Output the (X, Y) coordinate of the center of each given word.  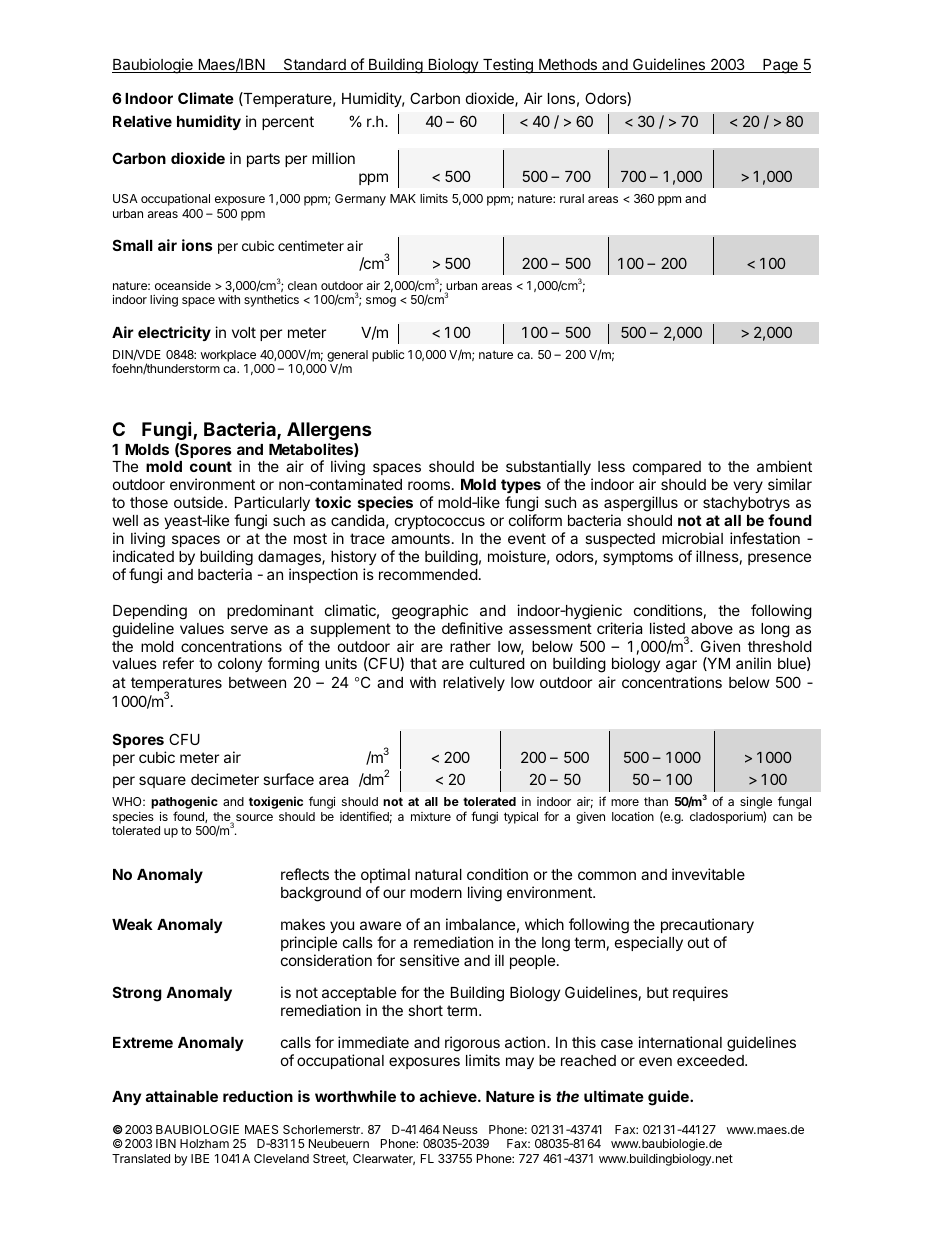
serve (249, 629)
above (712, 628)
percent (288, 123)
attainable (182, 1096)
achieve (449, 1096)
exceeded (711, 1060)
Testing (508, 66)
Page (780, 66)
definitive (472, 628)
